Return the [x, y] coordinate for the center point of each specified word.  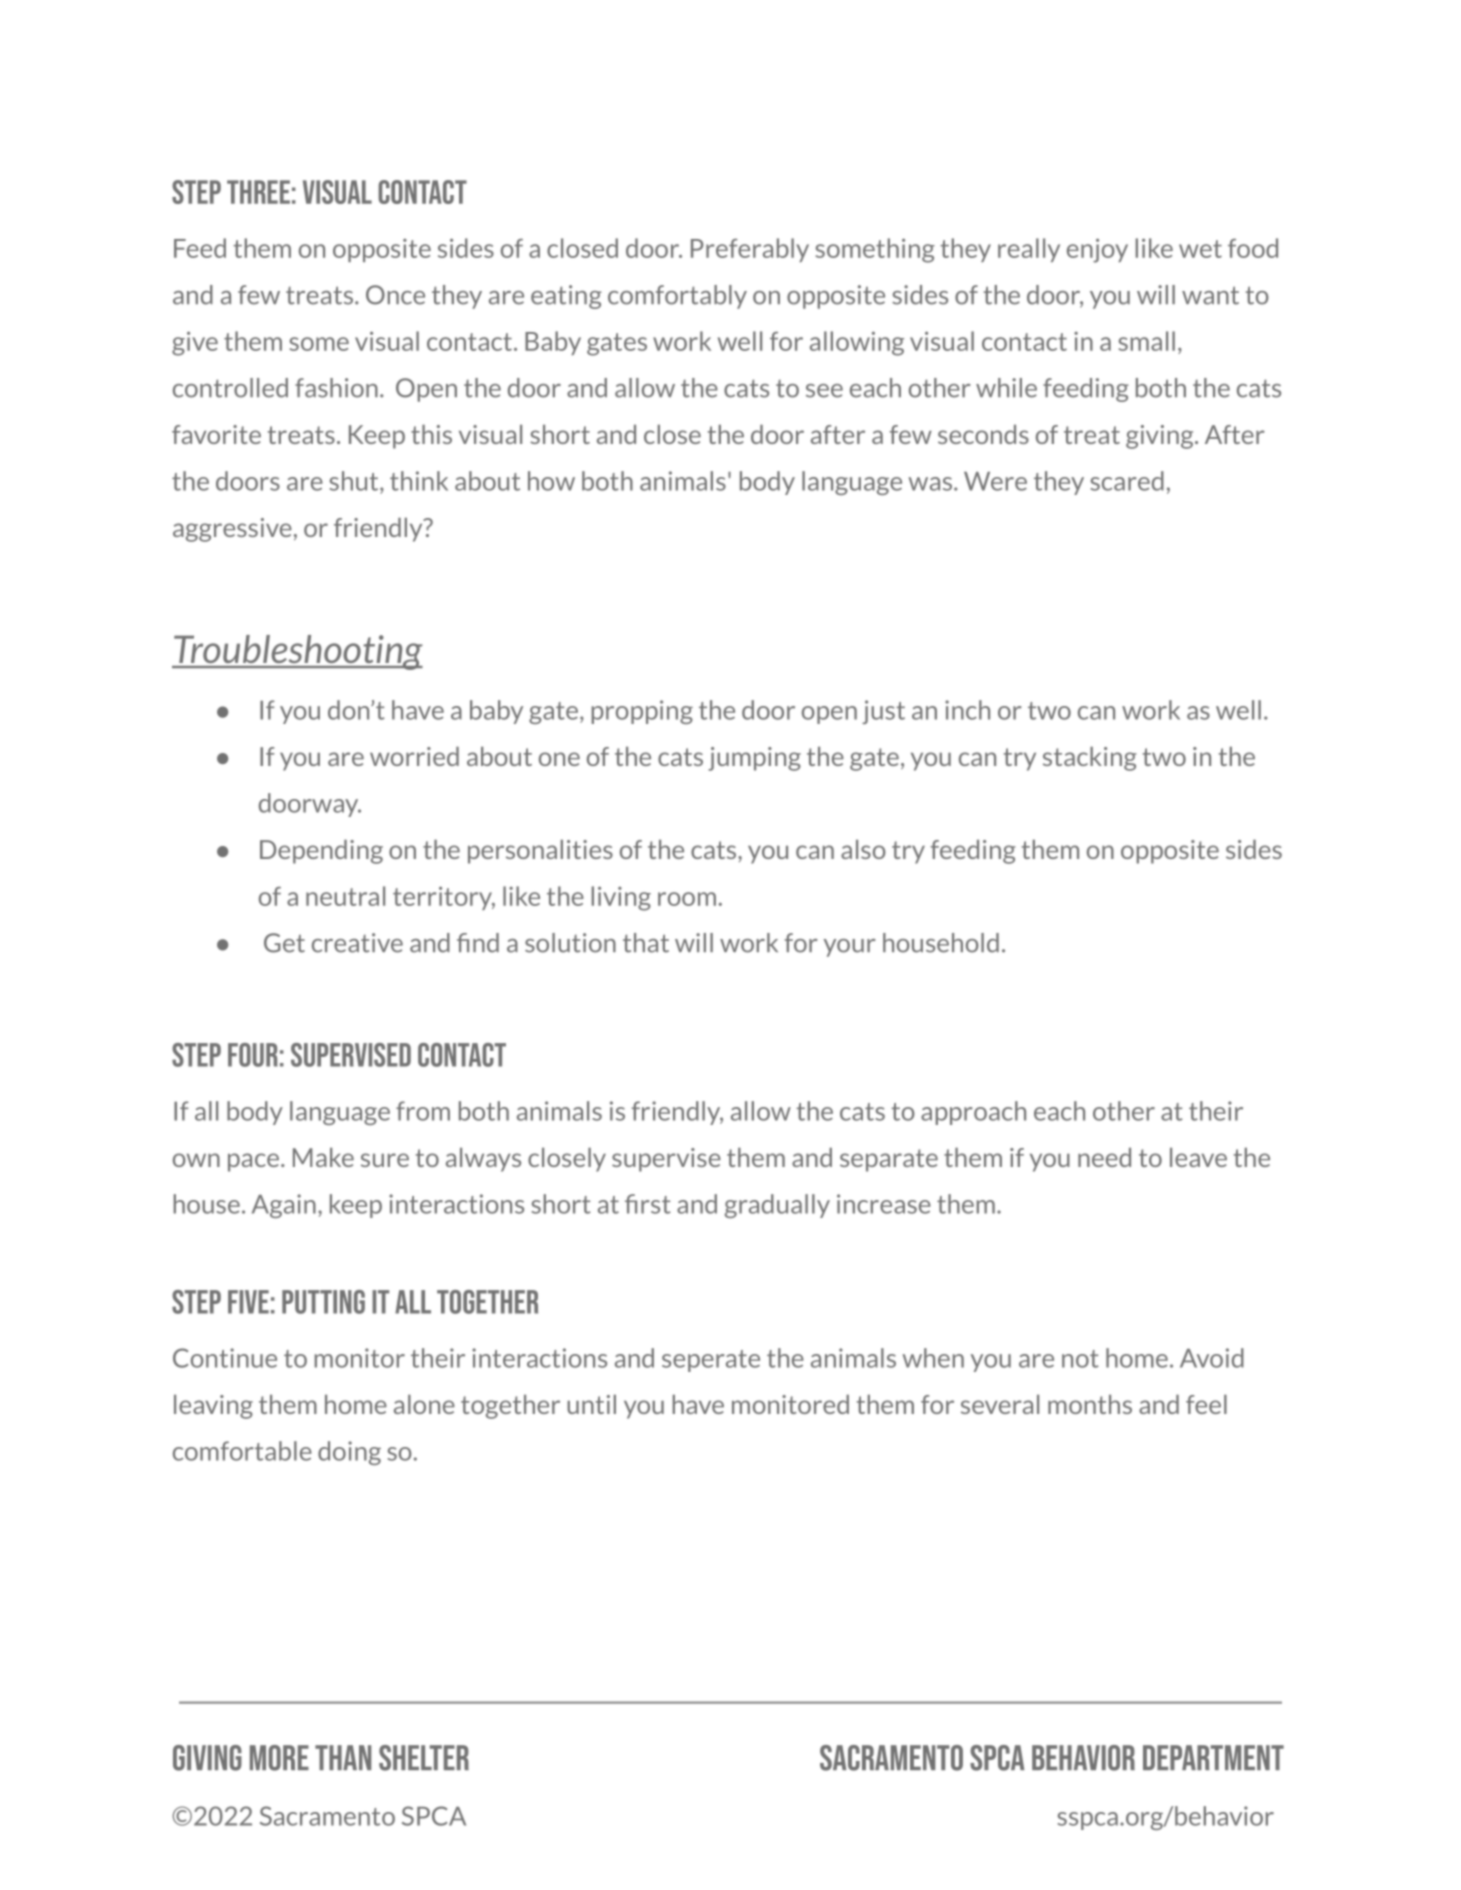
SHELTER [424, 1758]
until [591, 1404]
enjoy [1097, 250]
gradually [777, 1206]
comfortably [677, 297]
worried [414, 756]
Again [284, 1206]
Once [395, 295]
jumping [754, 759]
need [1104, 1157]
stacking [1090, 759]
